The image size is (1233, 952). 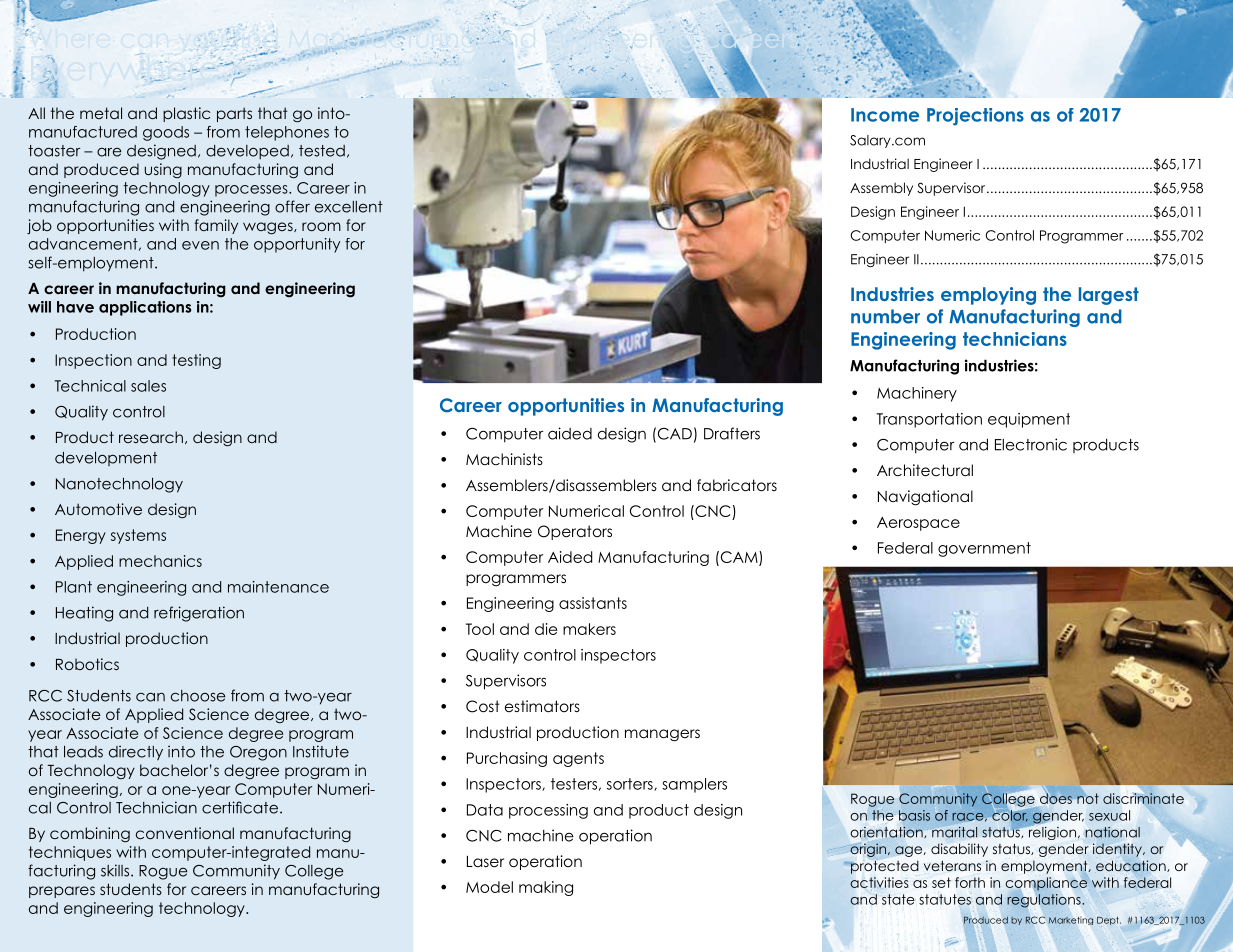 I want to click on making, so click(x=546, y=888).
